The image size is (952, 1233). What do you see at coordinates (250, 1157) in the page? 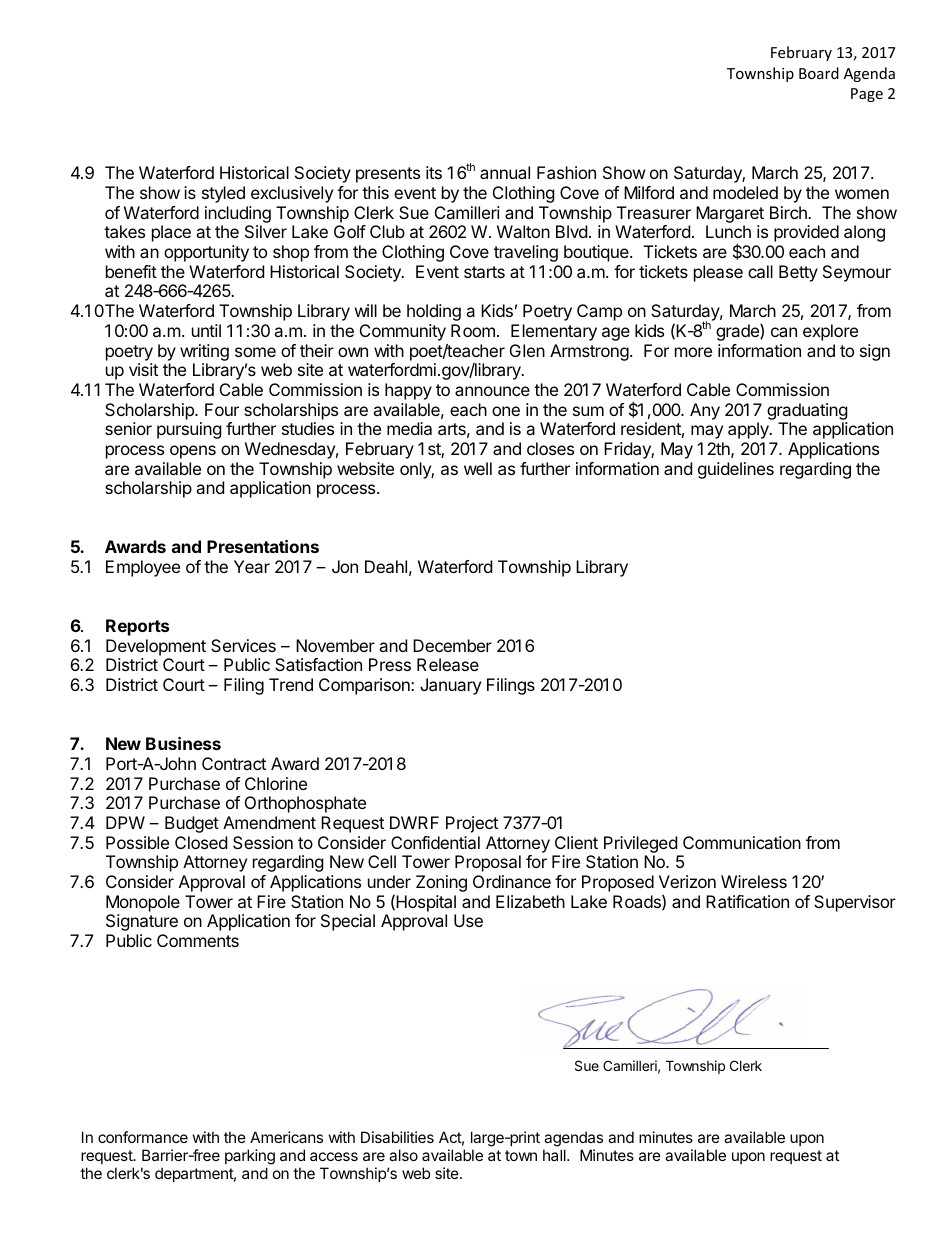
I see `parking` at bounding box center [250, 1157].
